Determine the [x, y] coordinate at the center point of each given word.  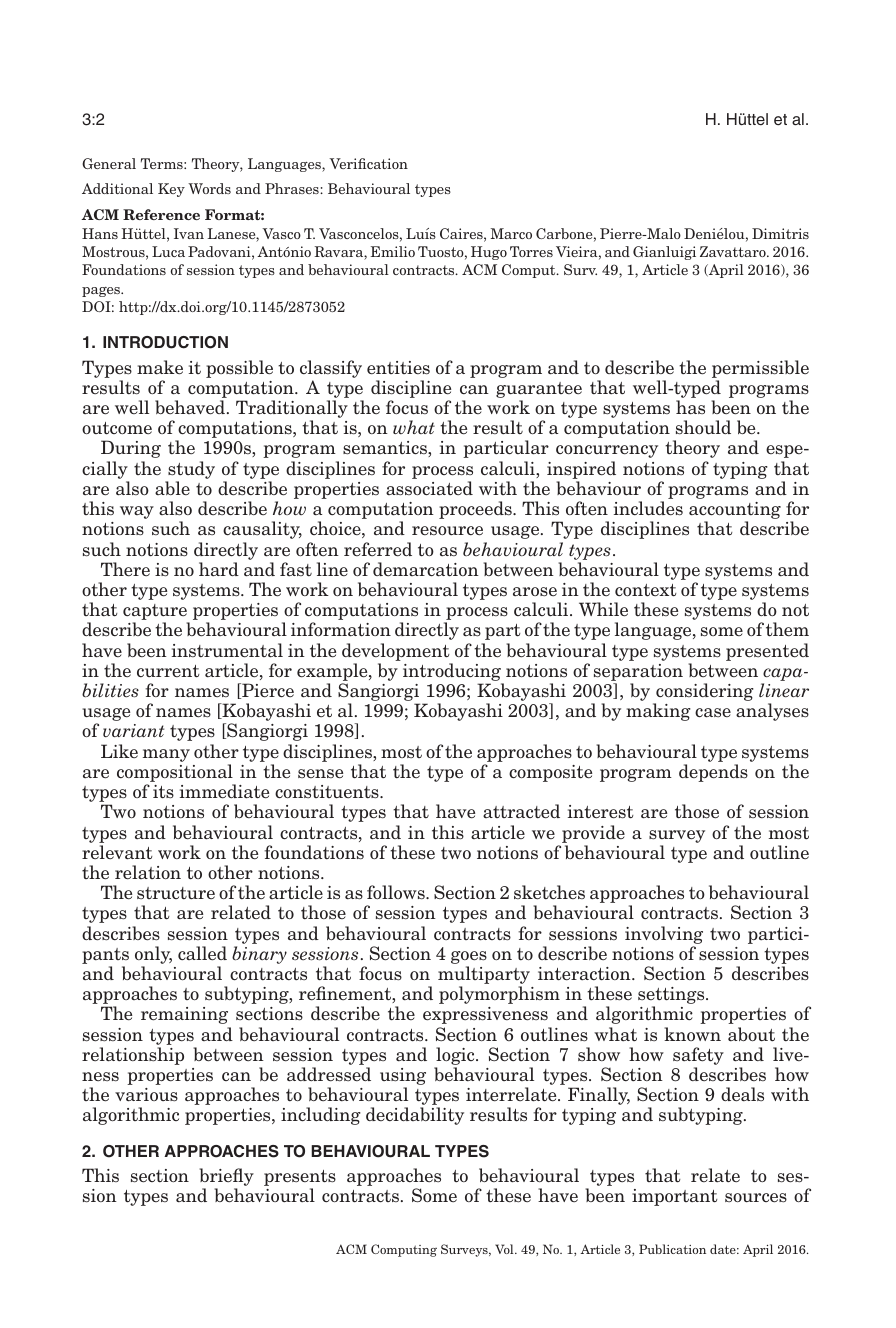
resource [447, 531]
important [675, 1197]
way [137, 512]
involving [664, 935]
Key [171, 190]
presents [300, 1179]
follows [397, 892]
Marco [511, 233]
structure [176, 893]
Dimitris [780, 233]
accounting [735, 512]
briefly [226, 1178]
